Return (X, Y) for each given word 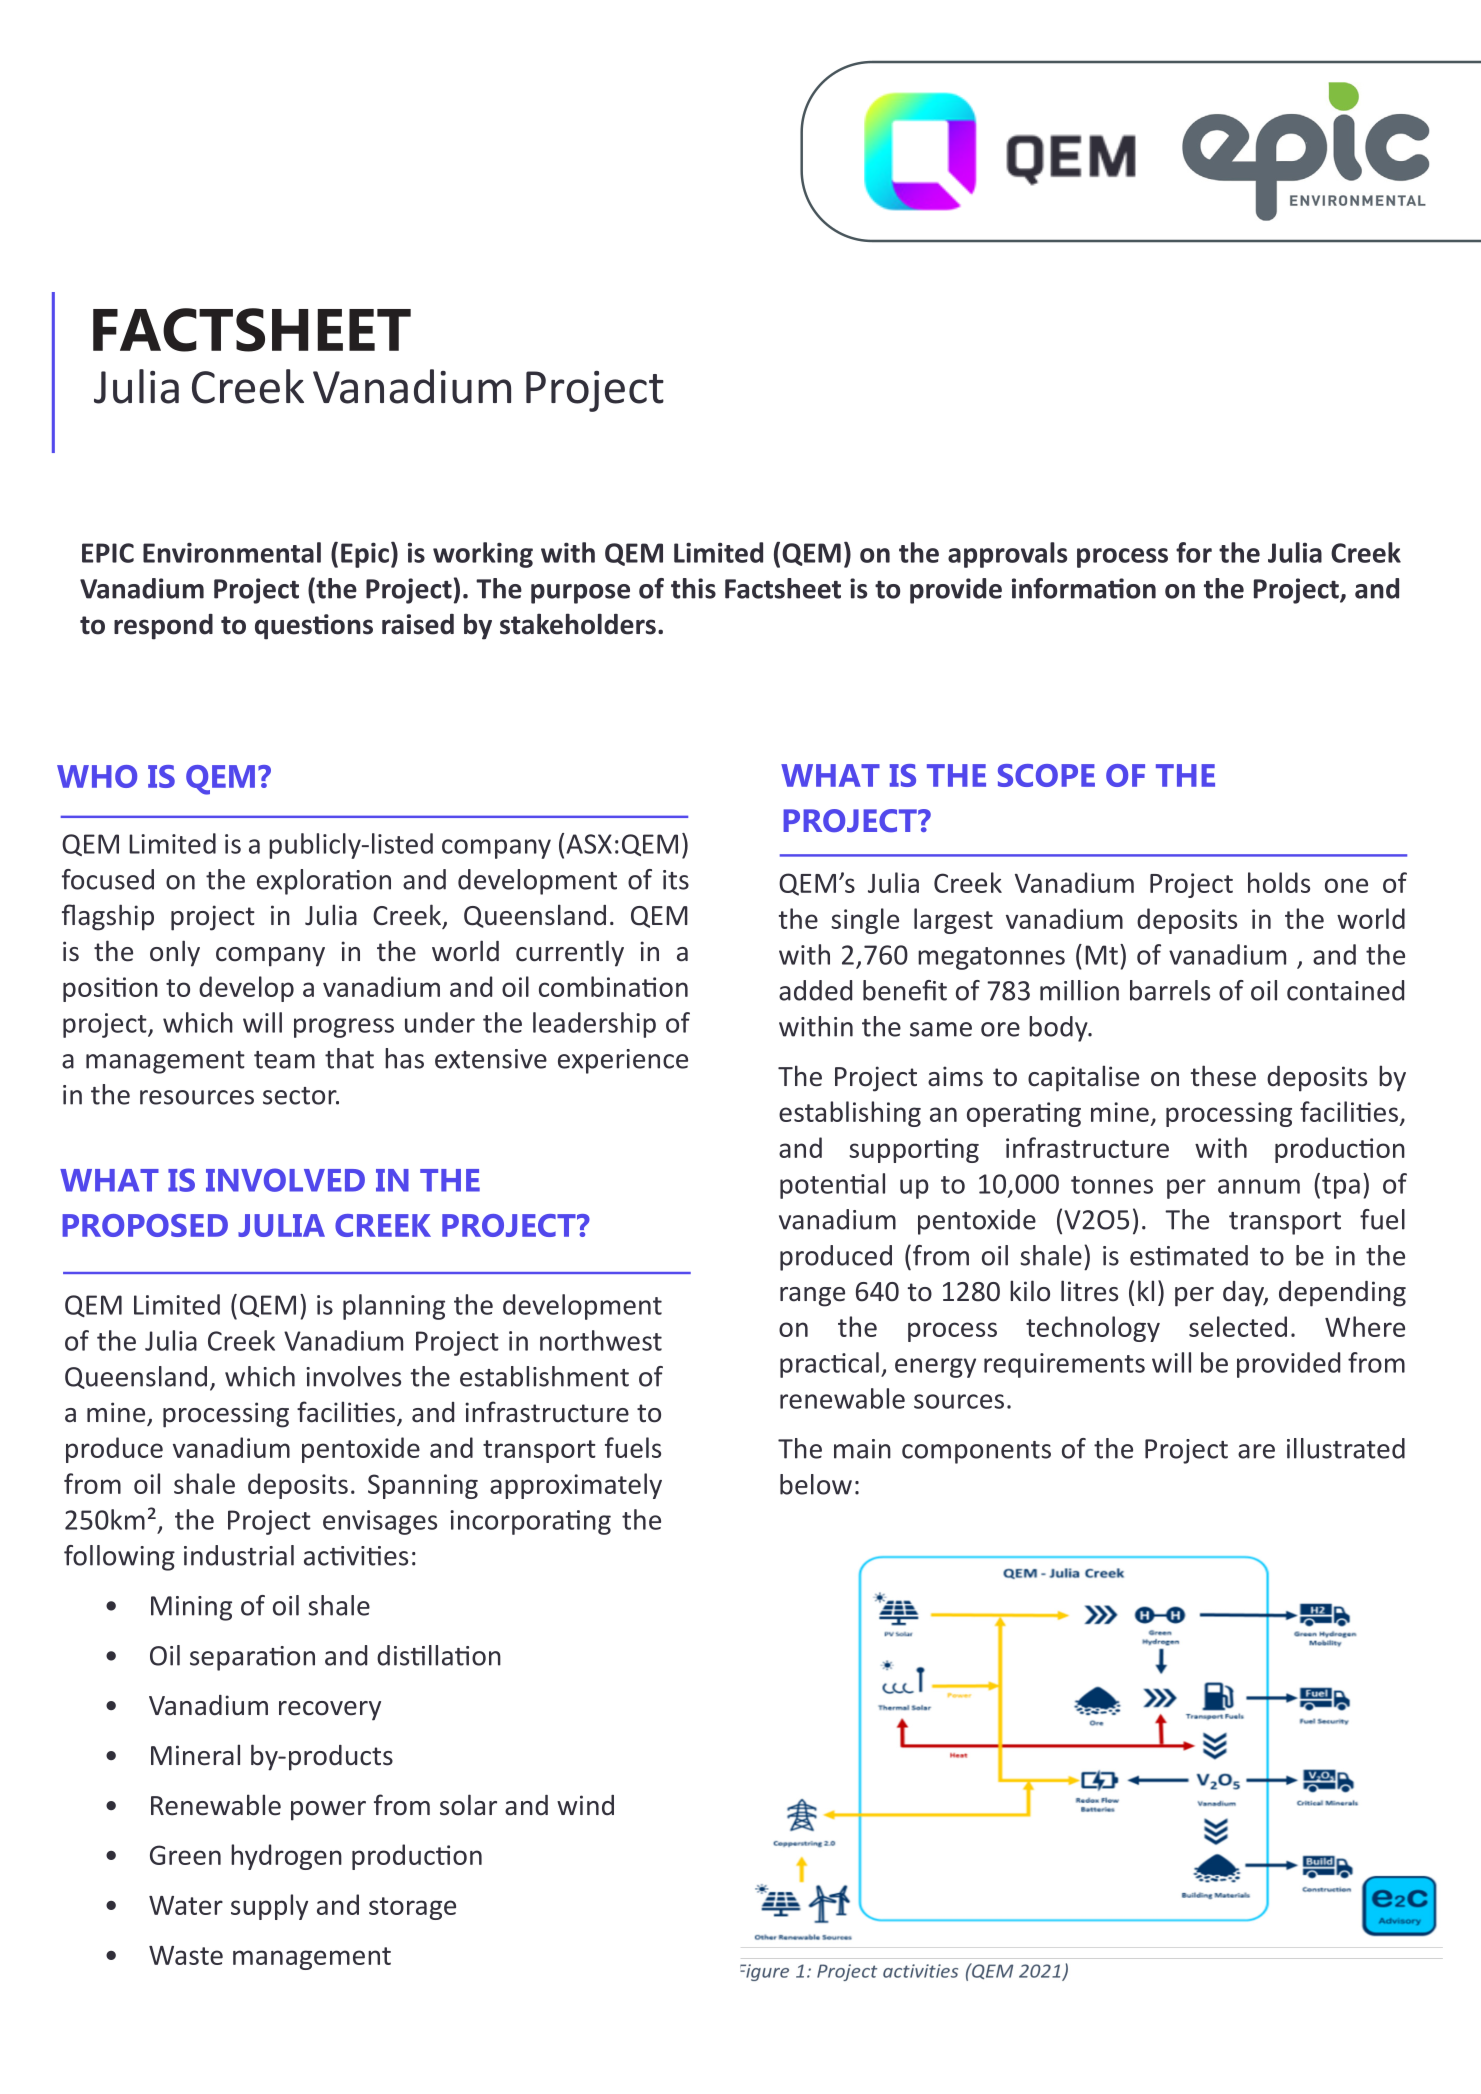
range (812, 1297)
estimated (1189, 1255)
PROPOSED (145, 1225)
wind (585, 1805)
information (1084, 588)
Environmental (232, 552)
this (693, 588)
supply (269, 1907)
